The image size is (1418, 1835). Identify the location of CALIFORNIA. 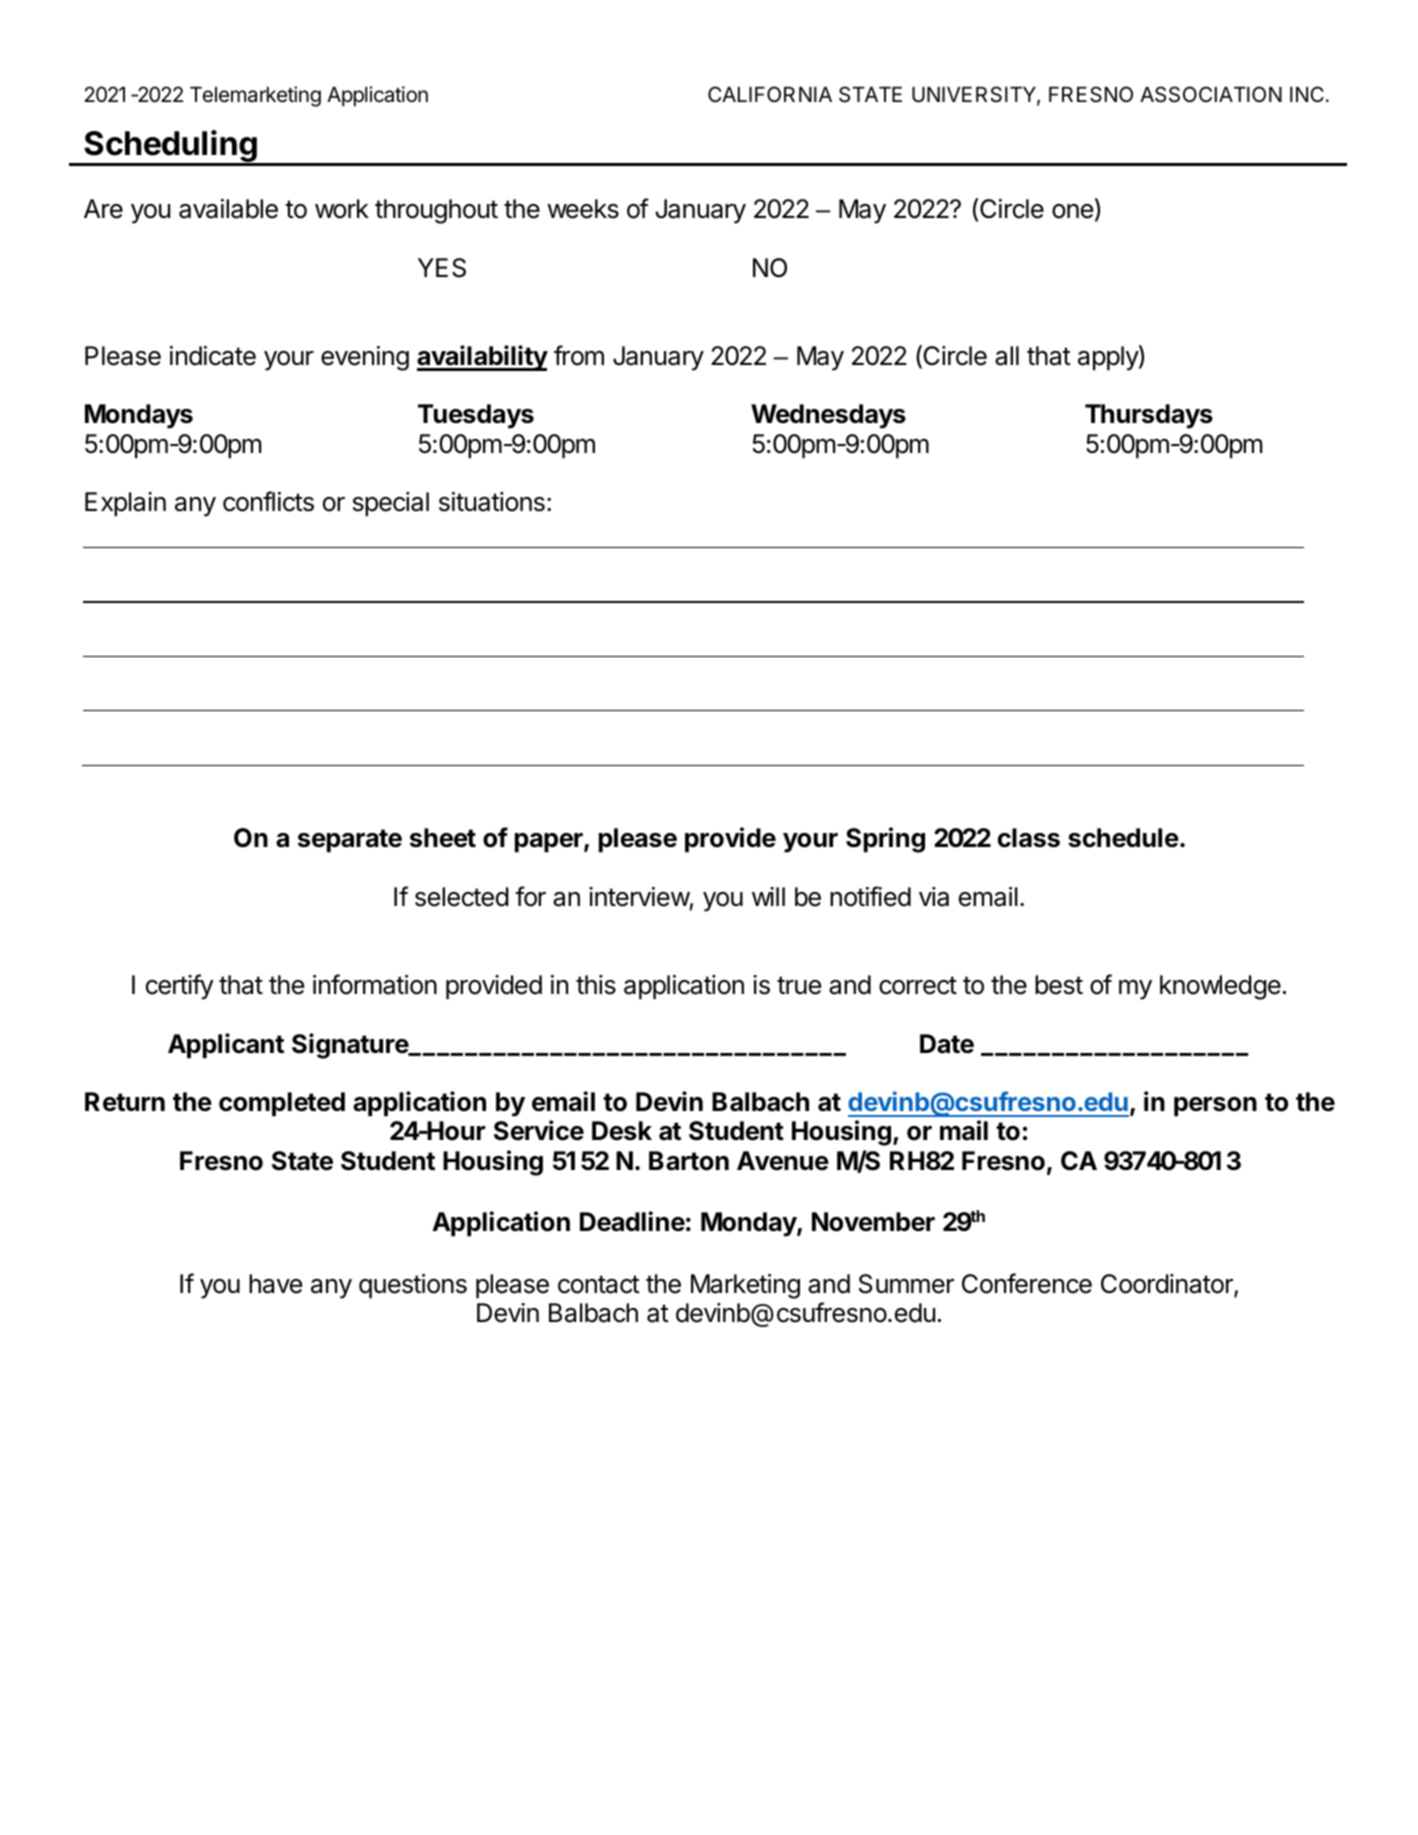
(770, 94).
